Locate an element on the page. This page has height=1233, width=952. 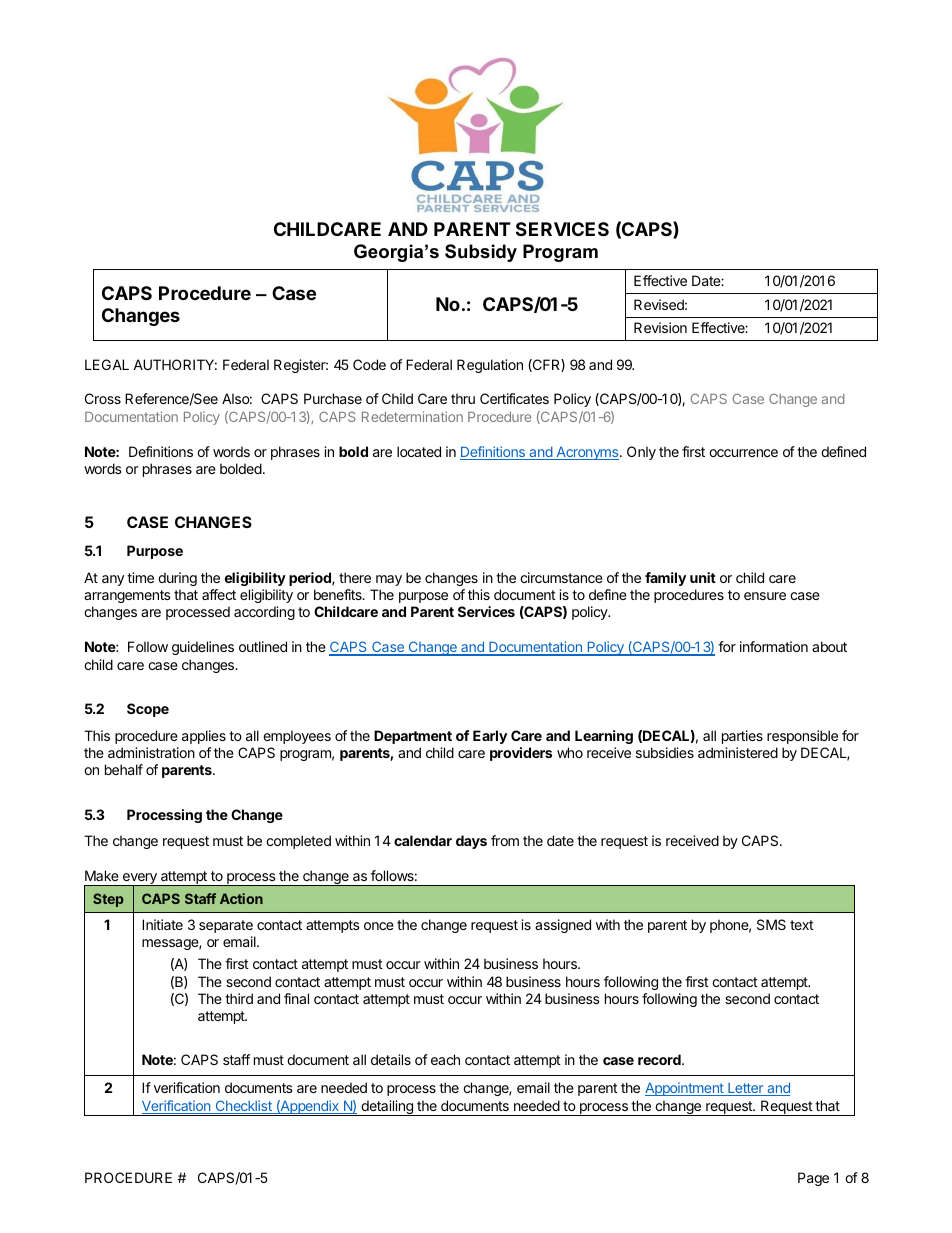
during is located at coordinates (177, 579).
